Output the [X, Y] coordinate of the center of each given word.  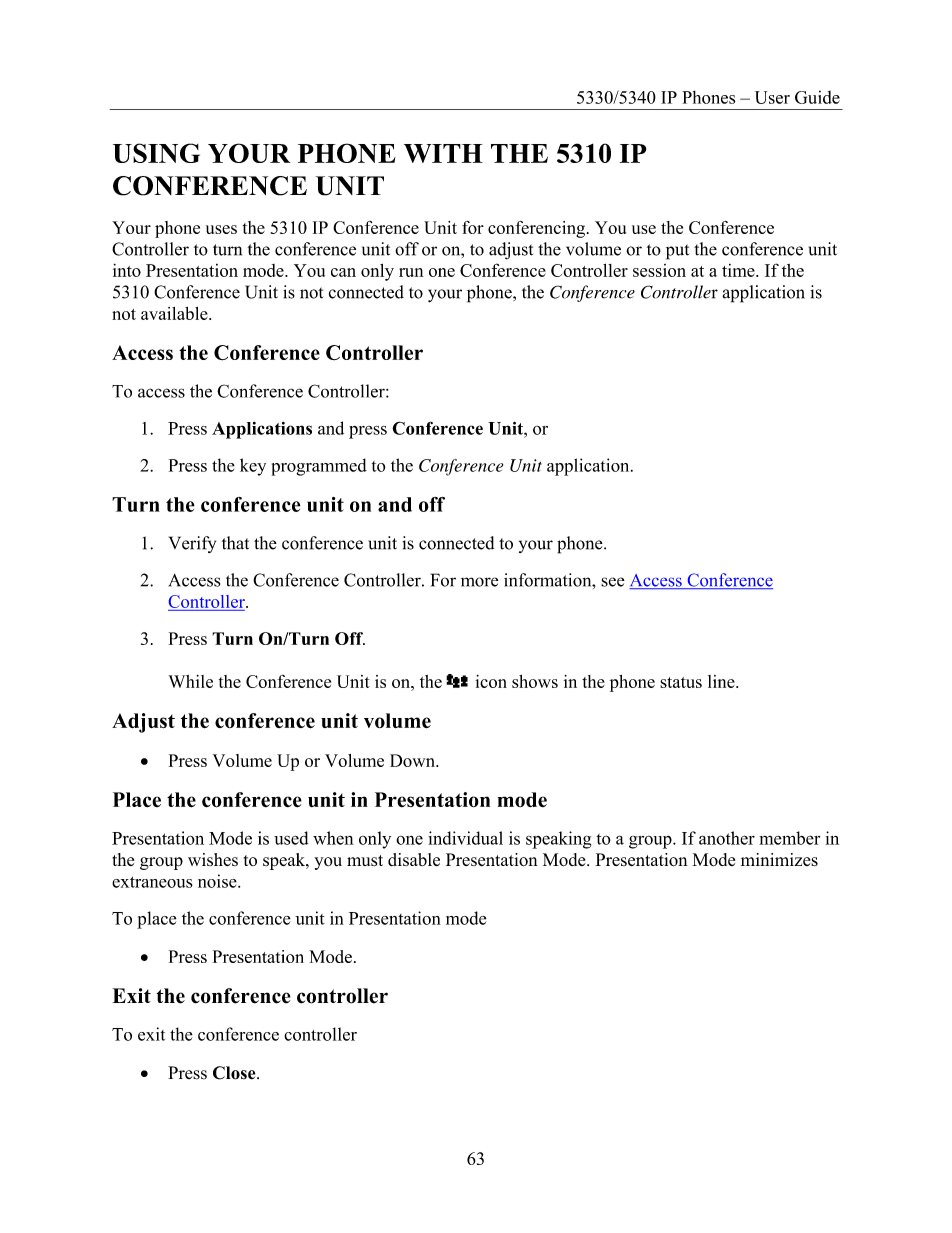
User [772, 97]
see [613, 582]
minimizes [779, 859]
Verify [192, 544]
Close [235, 1073]
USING [156, 153]
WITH [443, 153]
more [479, 582]
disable [414, 859]
